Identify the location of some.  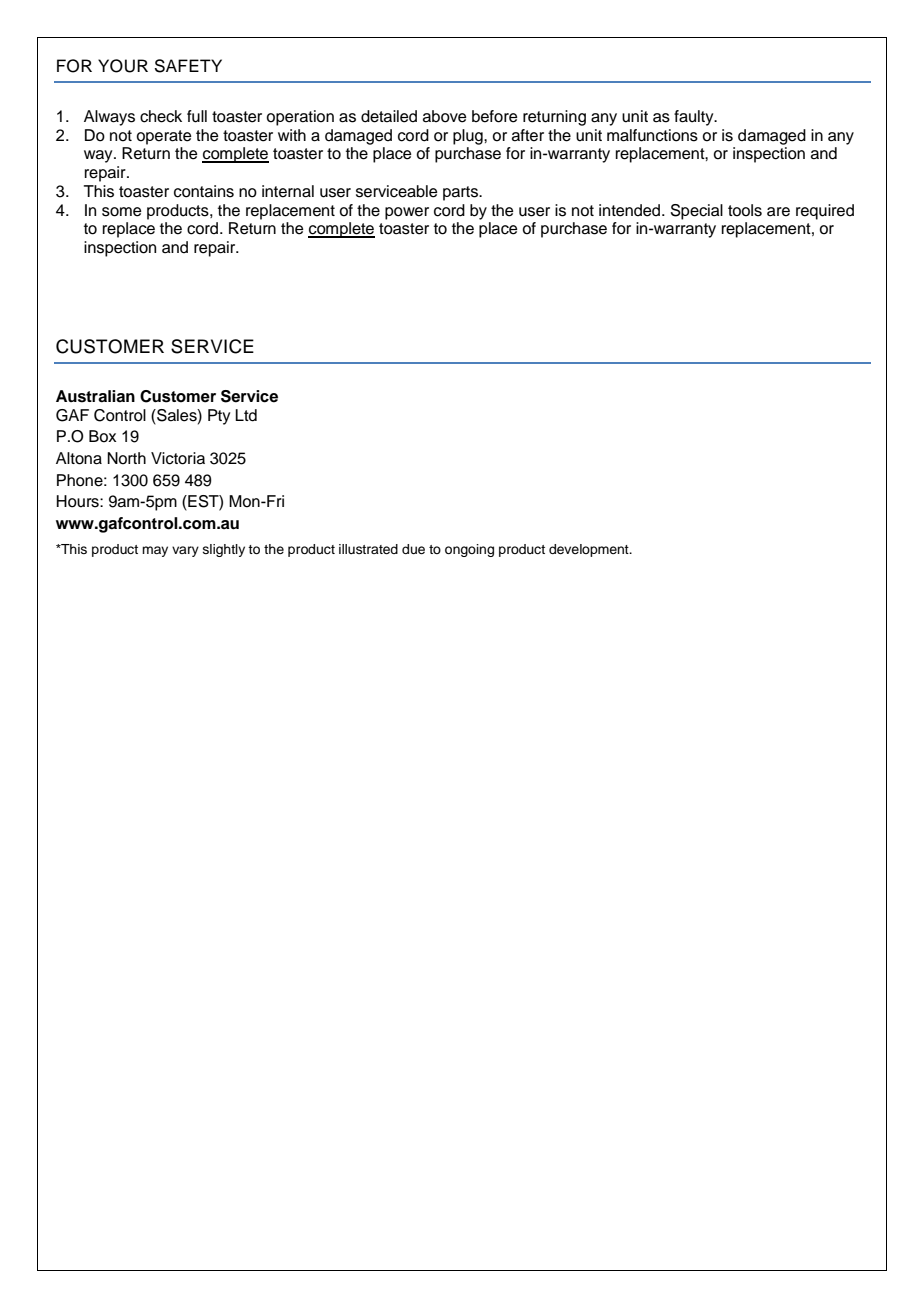
(122, 212).
